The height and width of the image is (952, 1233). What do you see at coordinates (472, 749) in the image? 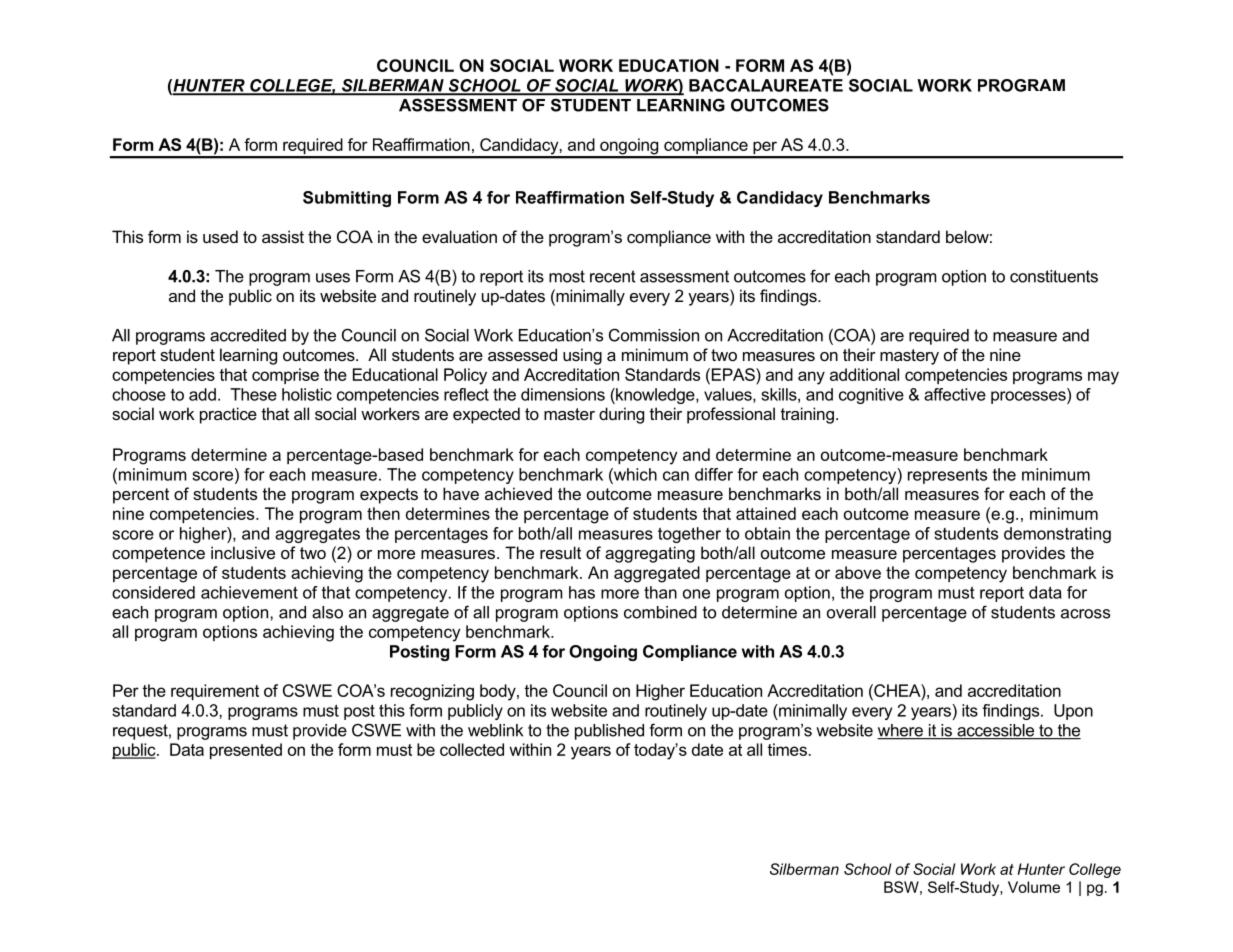
I see `collected` at bounding box center [472, 749].
